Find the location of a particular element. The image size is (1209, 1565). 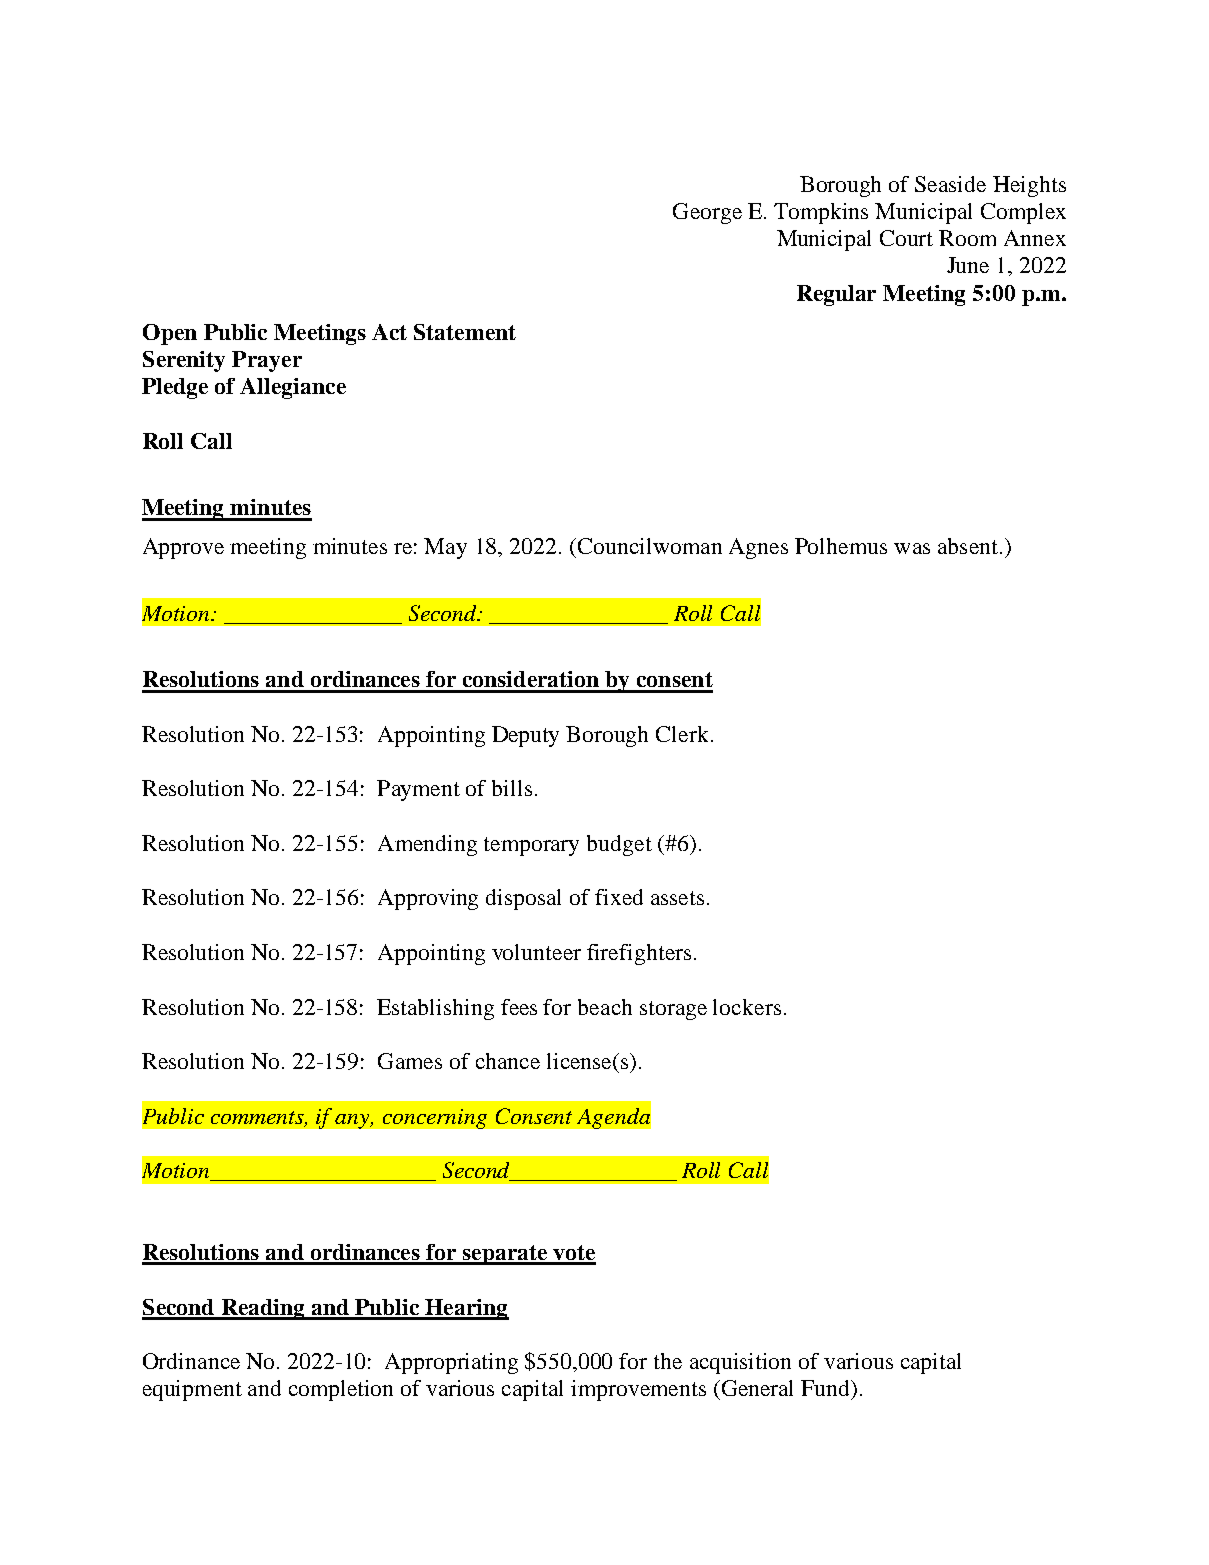

Payment is located at coordinates (418, 790).
